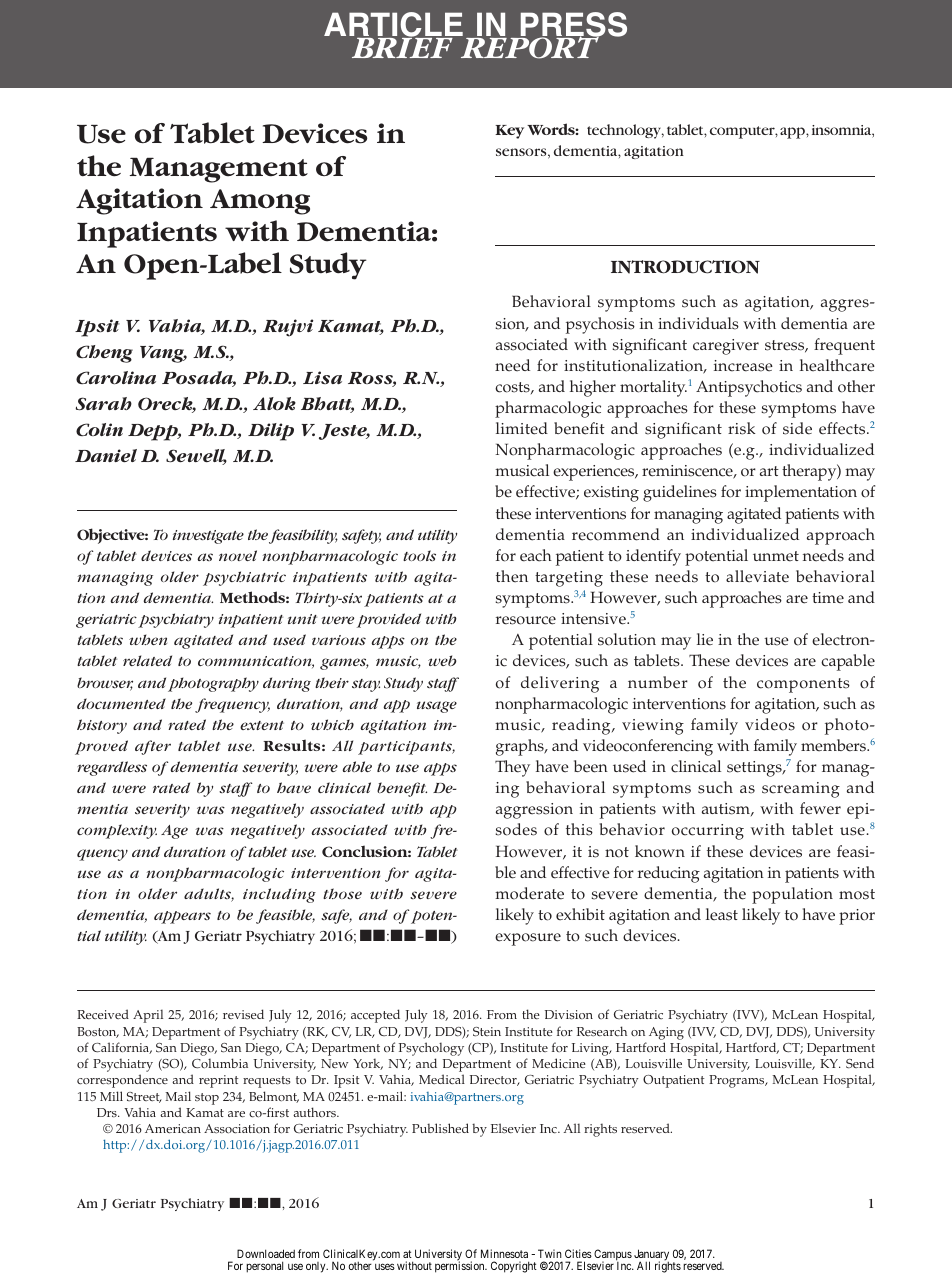 The width and height of the page is (952, 1275). Describe the element at coordinates (148, 639) in the page. I see `when` at that location.
